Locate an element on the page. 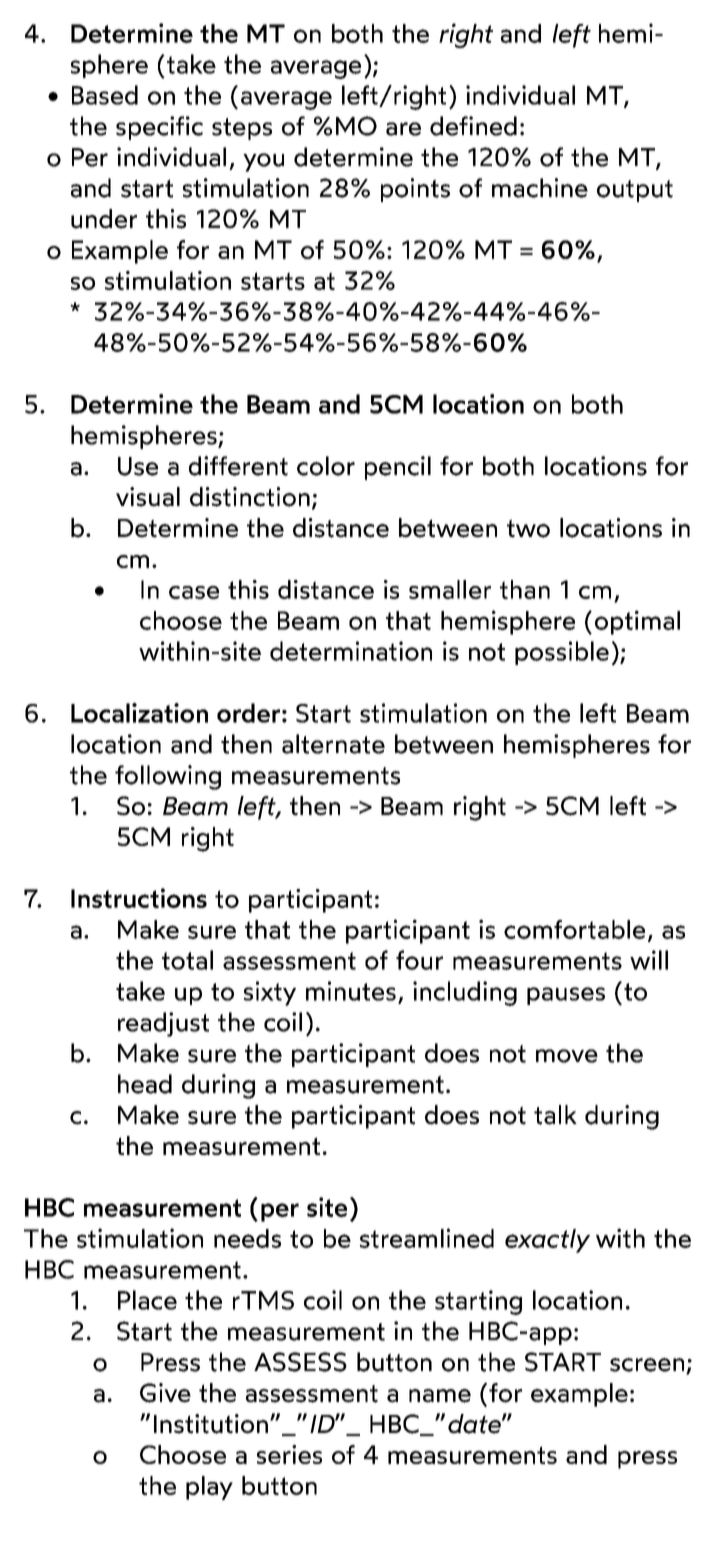 This page has height=1568, width=724. specific is located at coordinates (159, 128).
